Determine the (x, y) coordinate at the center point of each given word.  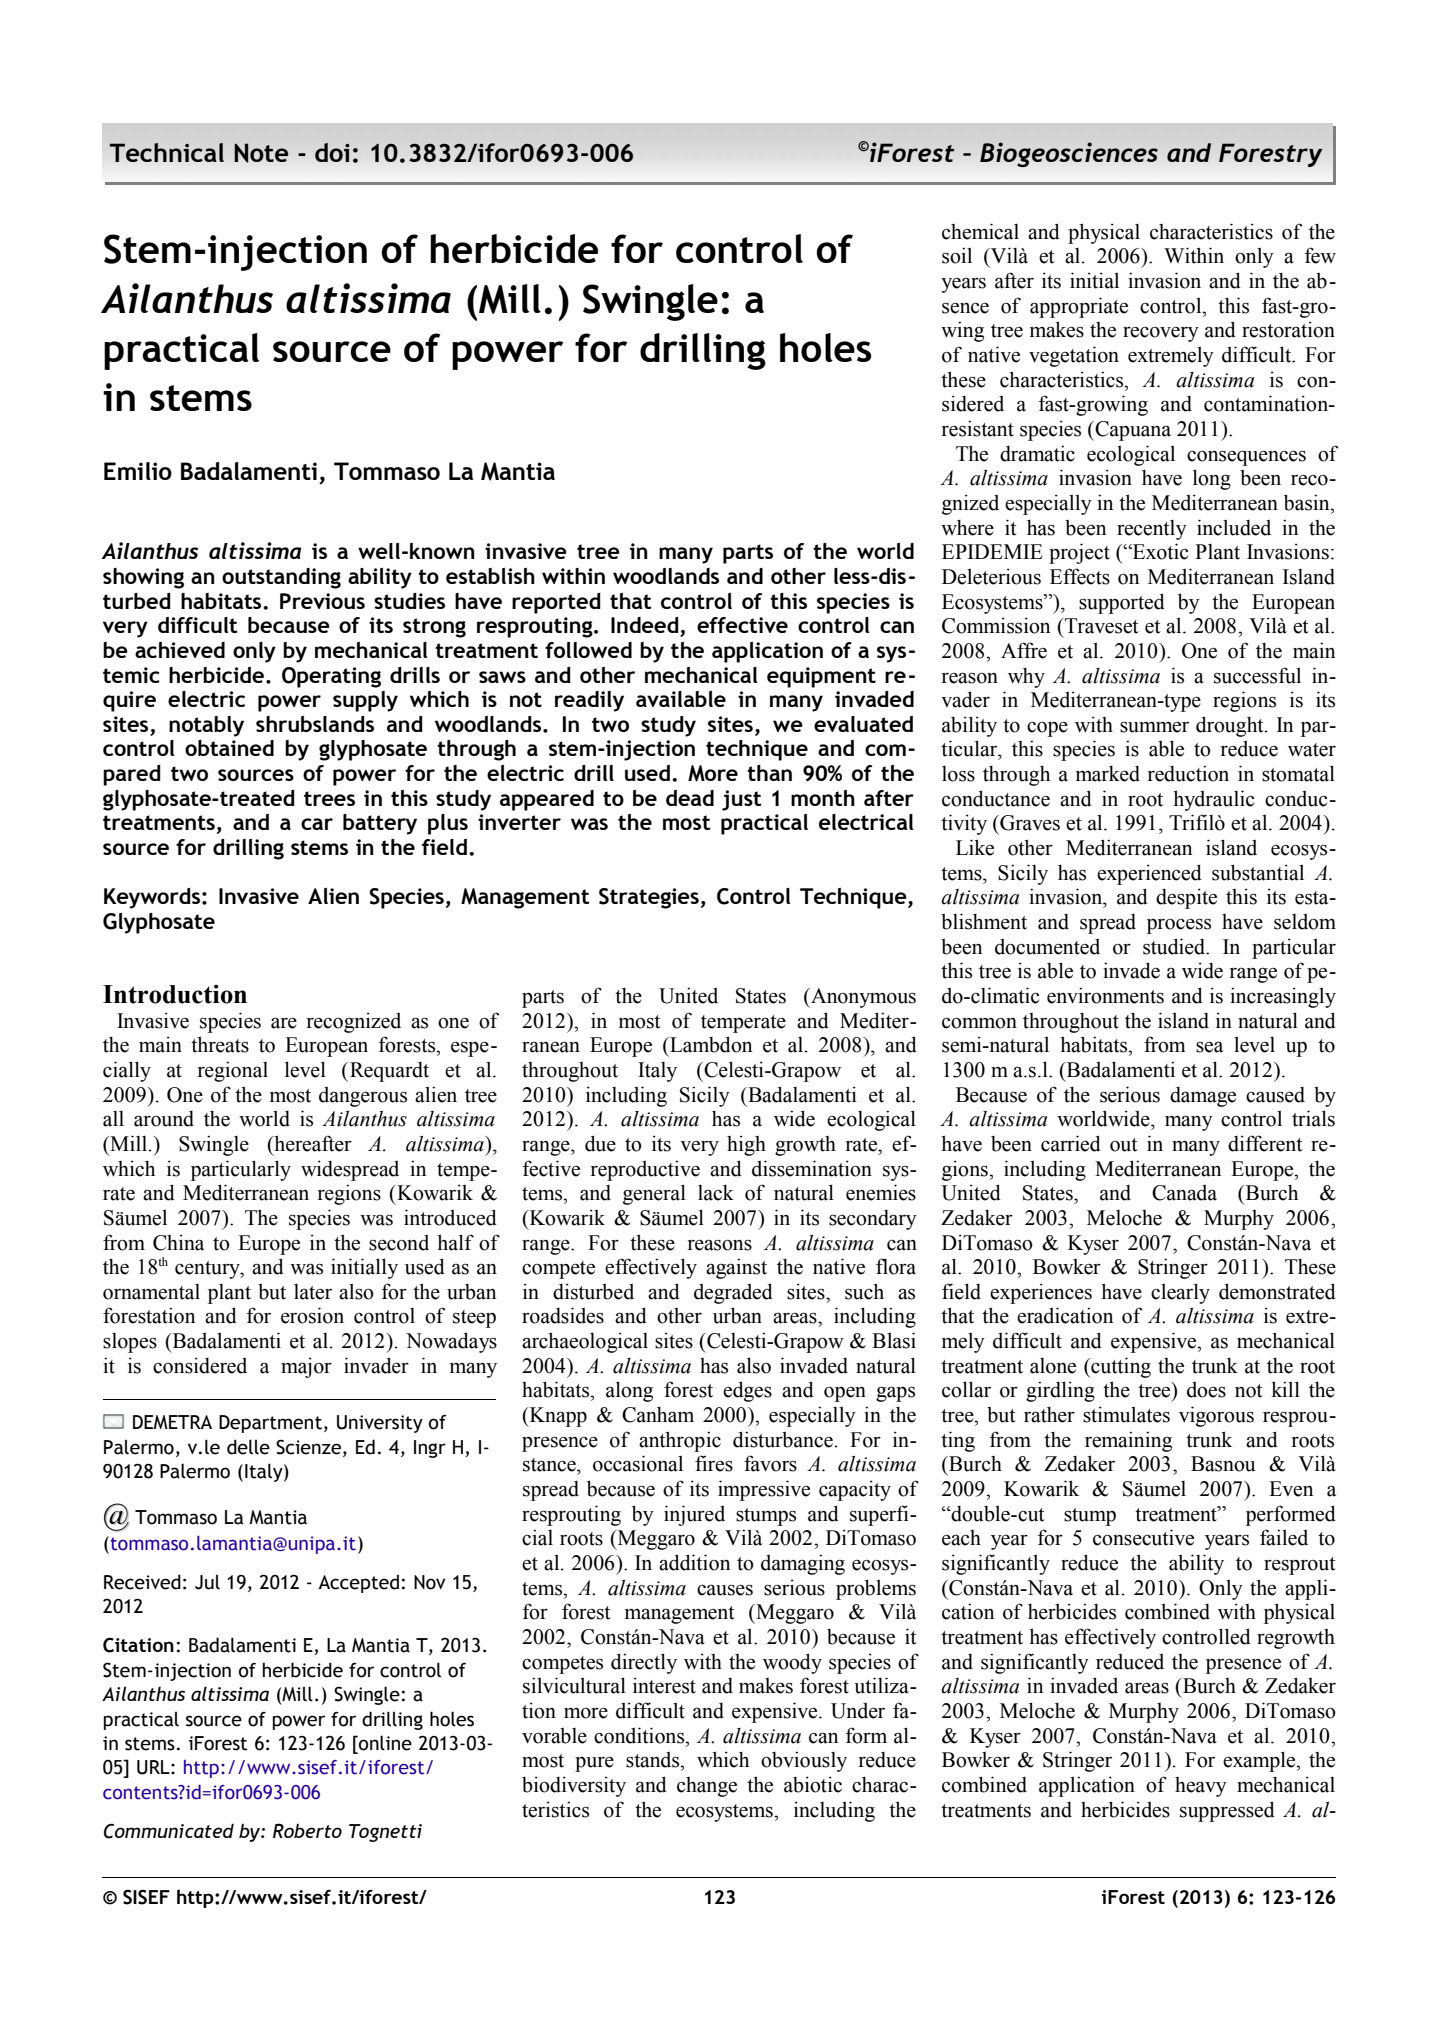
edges (747, 1391)
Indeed (646, 626)
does (1206, 1390)
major (306, 1367)
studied (1175, 946)
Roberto (307, 1830)
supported (1122, 603)
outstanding (281, 578)
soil (957, 255)
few (1320, 255)
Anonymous (862, 998)
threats (220, 1044)
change (707, 1787)
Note (261, 153)
